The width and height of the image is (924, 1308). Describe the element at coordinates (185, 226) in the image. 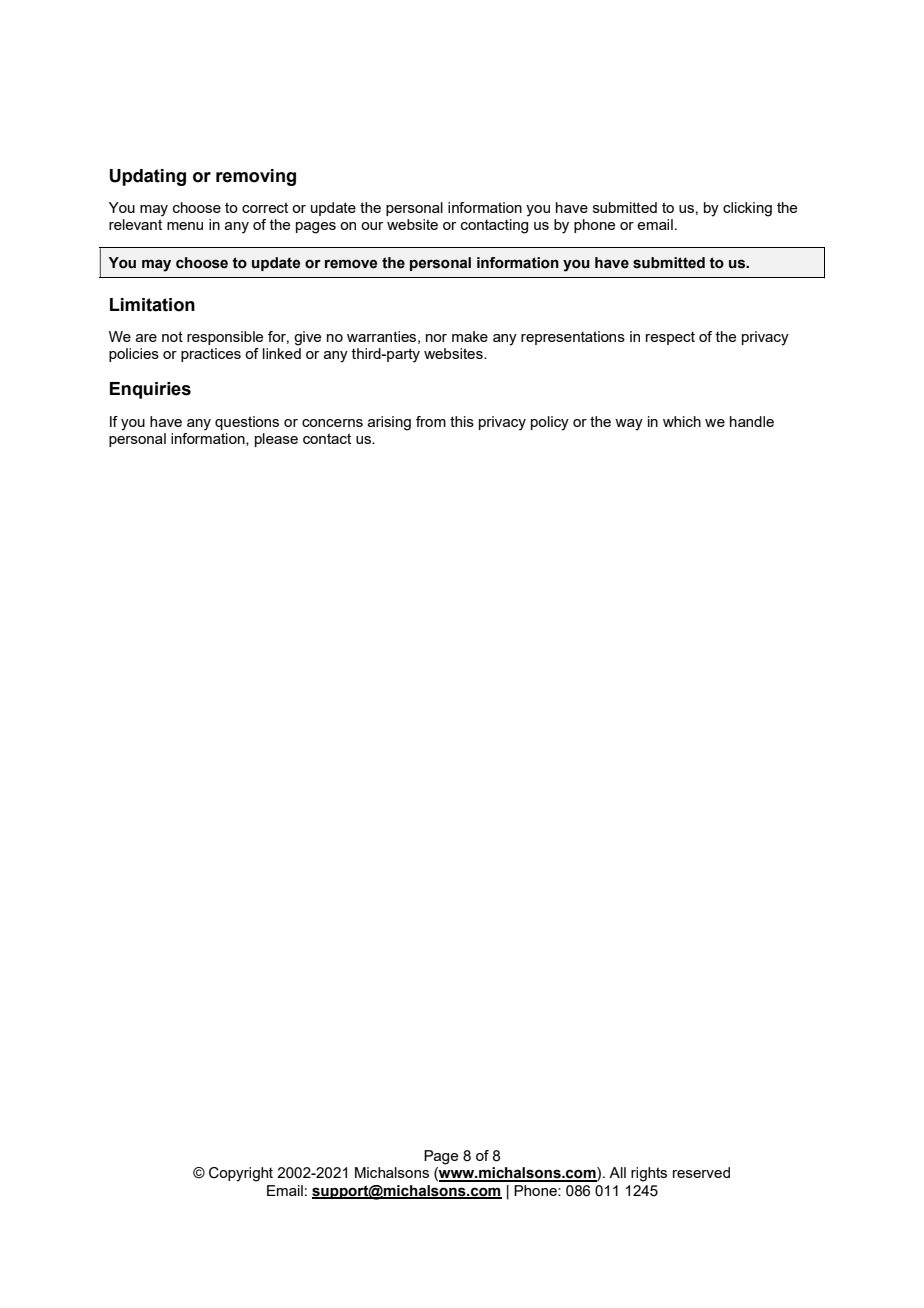

I see `menu` at that location.
